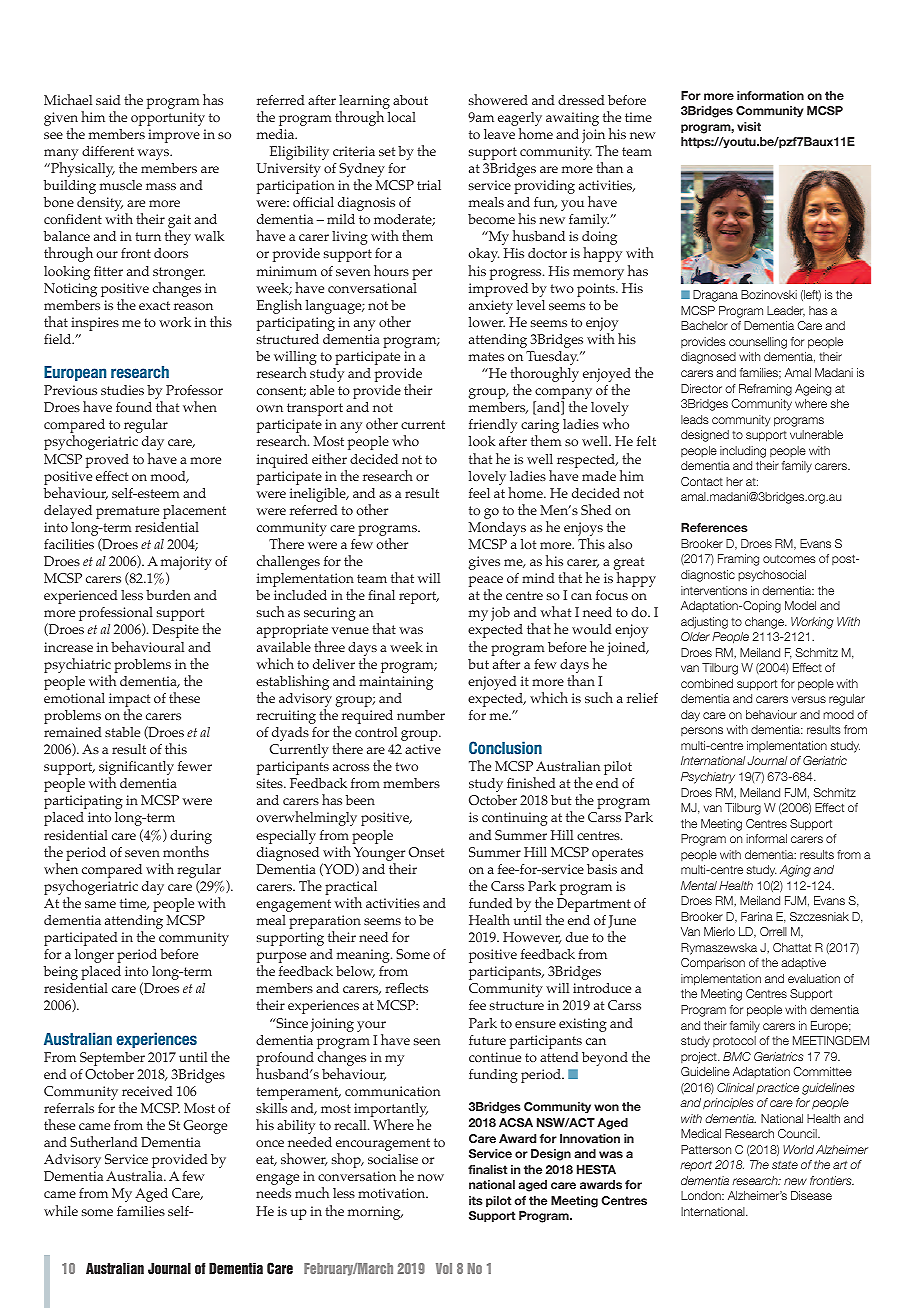 The image size is (924, 1308). What do you see at coordinates (426, 852) in the screenshot?
I see `Onset` at bounding box center [426, 852].
